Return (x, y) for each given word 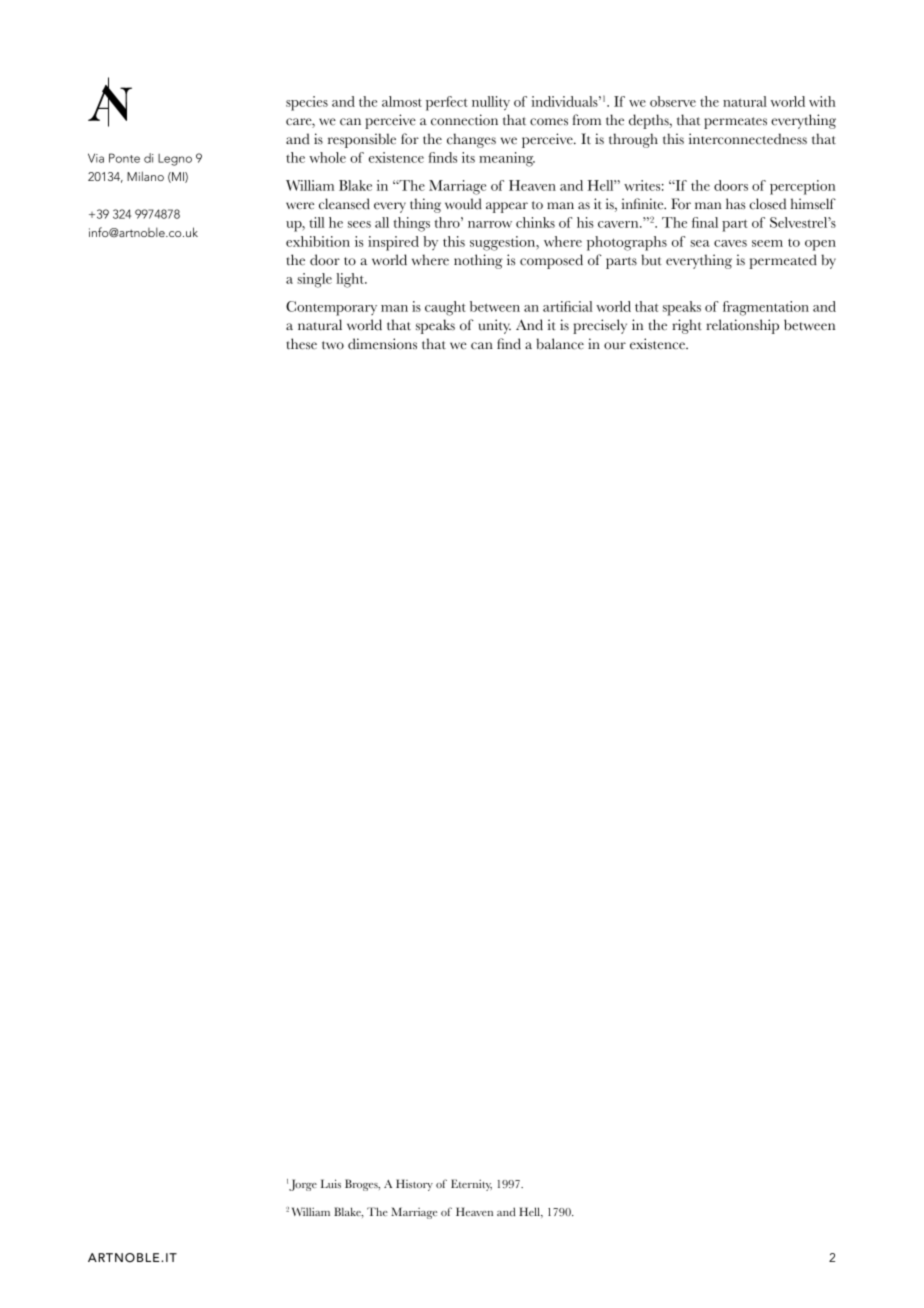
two (333, 345)
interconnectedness (748, 139)
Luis (331, 1183)
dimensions (382, 344)
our (615, 346)
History (414, 1185)
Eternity (471, 1185)
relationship (742, 326)
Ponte (124, 158)
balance (560, 344)
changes (471, 140)
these (301, 344)
